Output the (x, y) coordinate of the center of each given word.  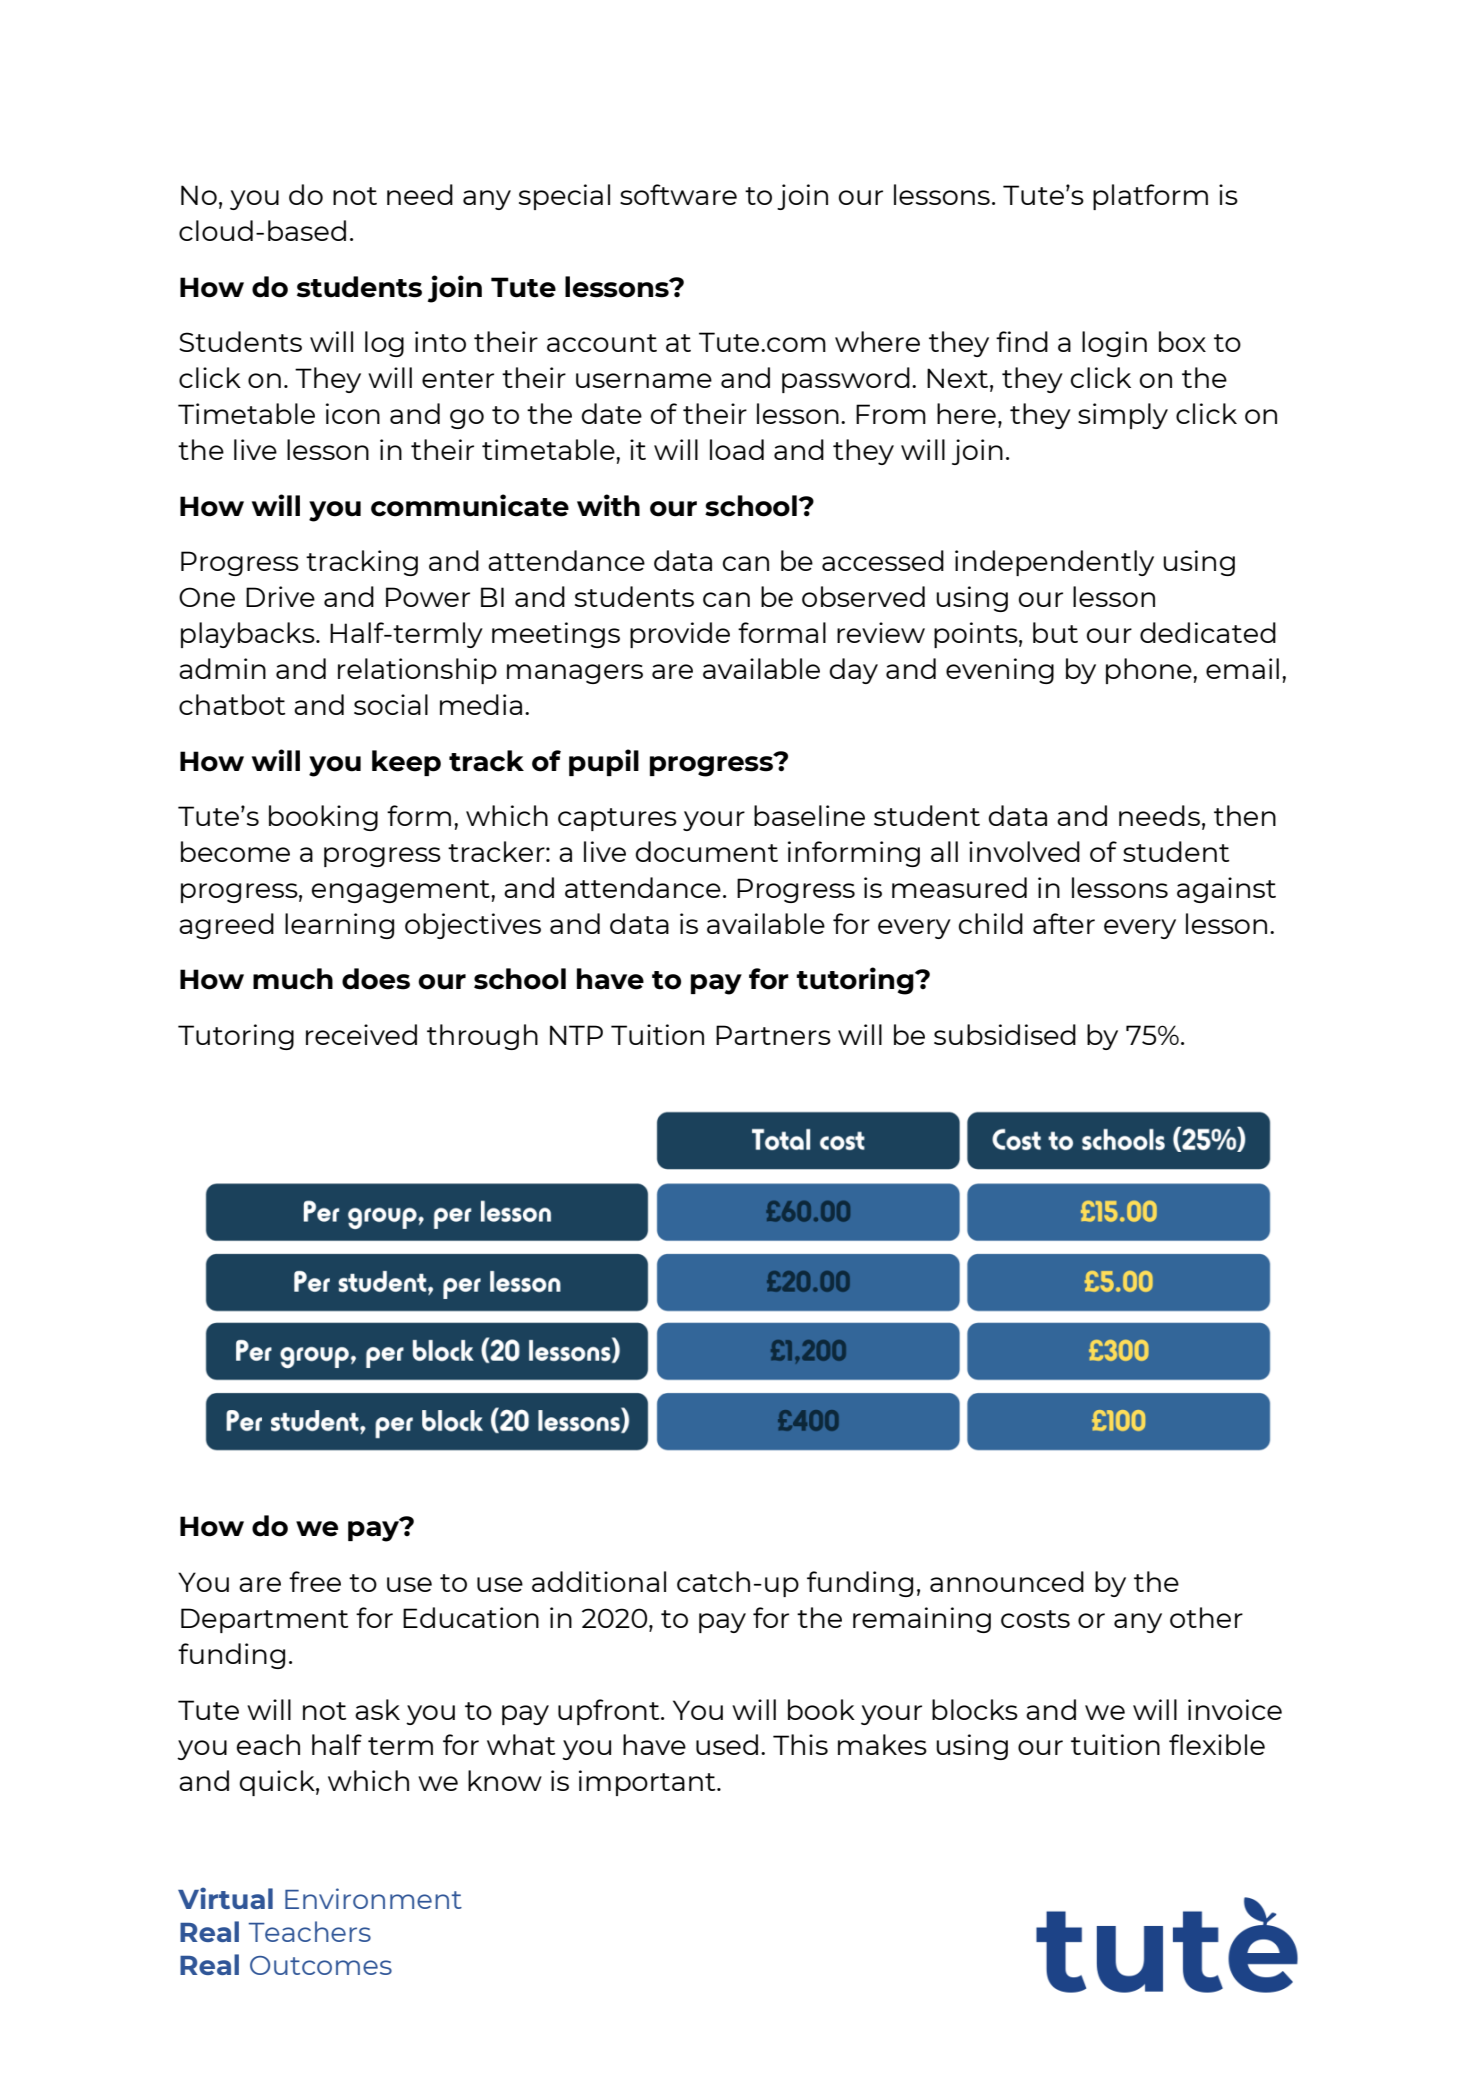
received (361, 1034)
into (440, 341)
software (678, 194)
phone (1150, 671)
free (315, 1581)
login (1114, 344)
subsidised (1005, 1034)
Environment (373, 1898)
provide (680, 635)
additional (599, 1581)
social (391, 704)
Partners (773, 1035)
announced (1007, 1581)
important (648, 1783)
